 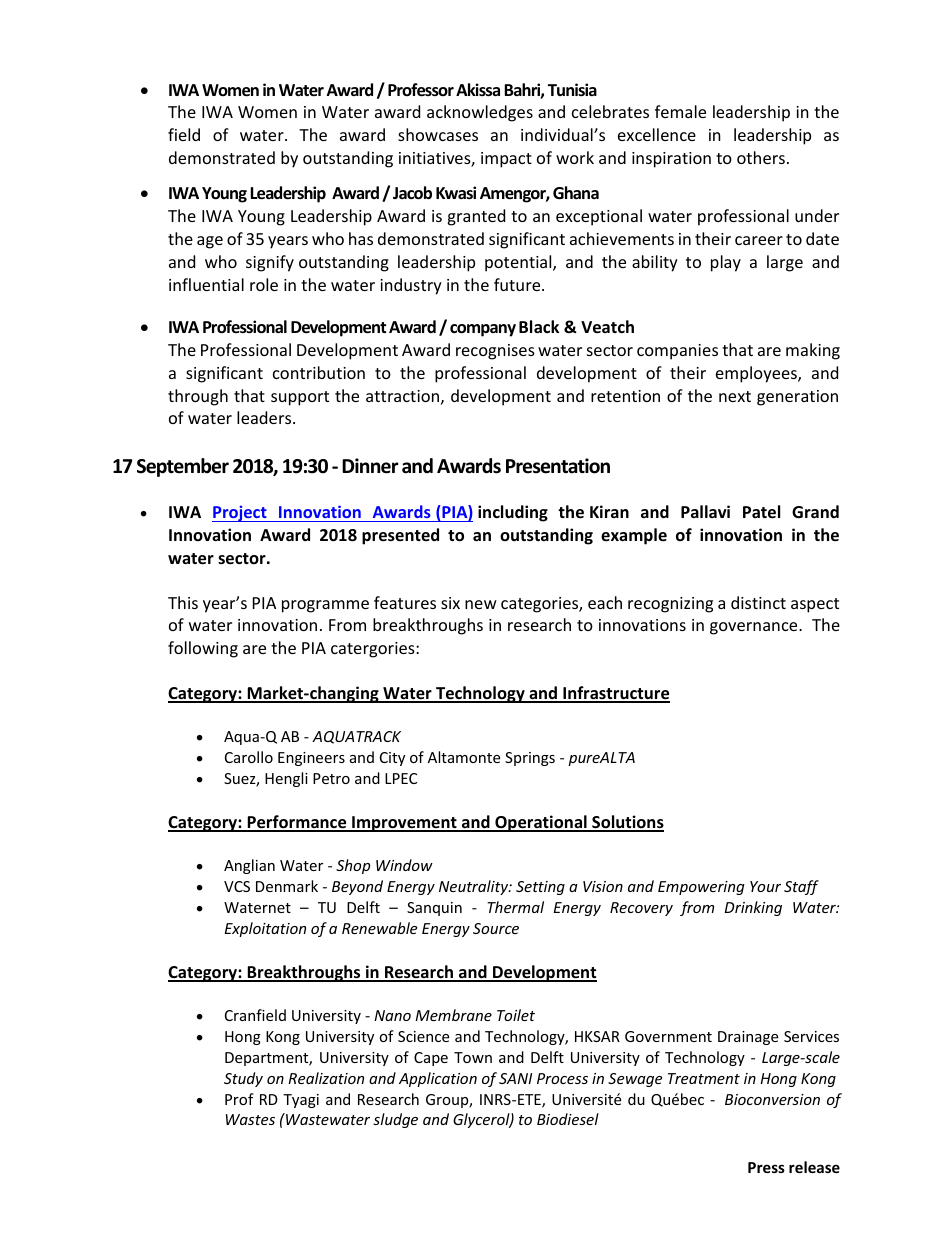 What do you see at coordinates (568, 1119) in the screenshot?
I see `Biodiesel` at bounding box center [568, 1119].
